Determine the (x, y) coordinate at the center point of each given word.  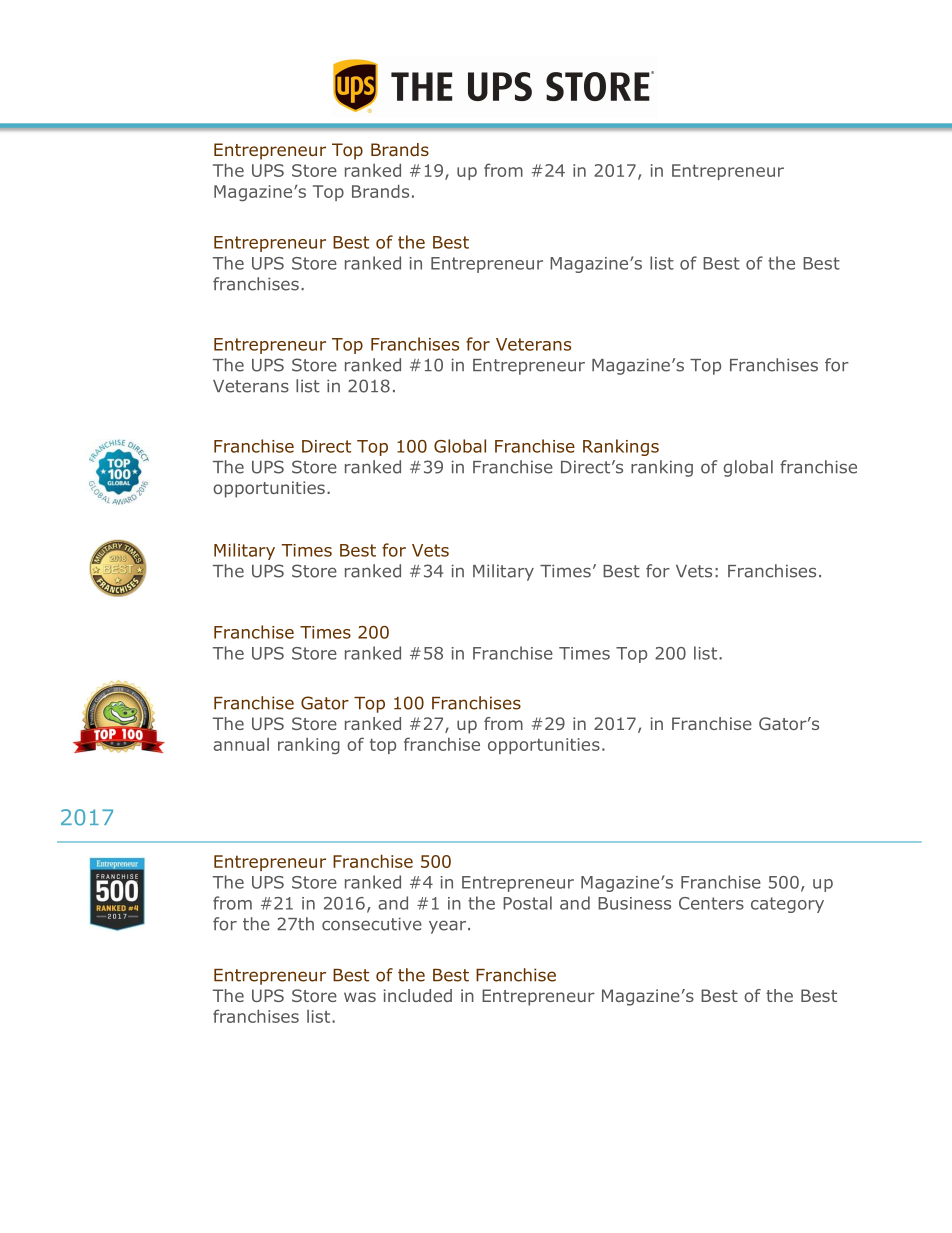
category (787, 905)
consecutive (372, 924)
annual (241, 744)
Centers (711, 903)
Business (634, 903)
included (418, 995)
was (360, 997)
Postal (527, 903)
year (449, 927)
